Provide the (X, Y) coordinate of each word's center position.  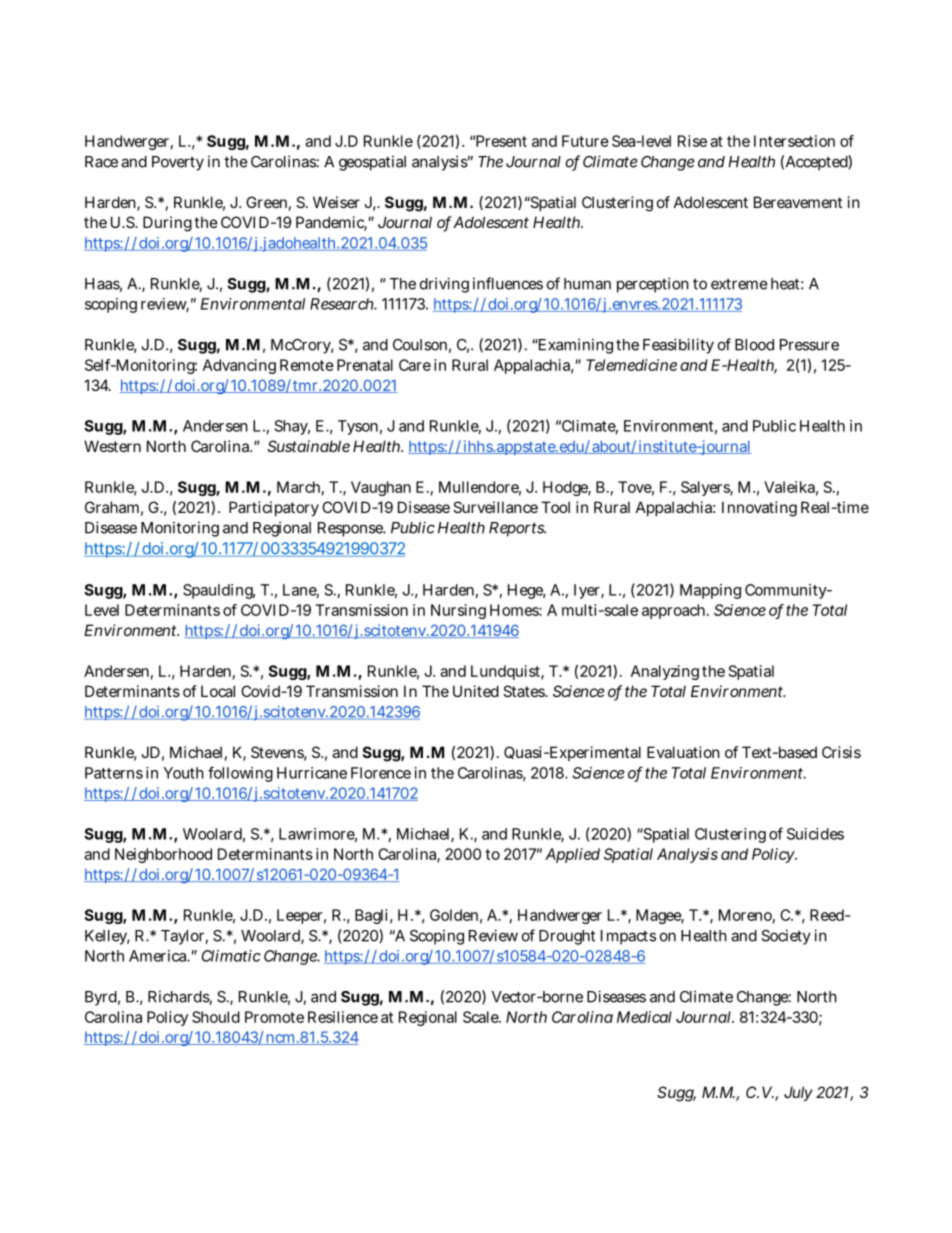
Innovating (759, 509)
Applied (572, 855)
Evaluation (683, 752)
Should (216, 1017)
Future (585, 141)
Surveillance (495, 507)
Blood (754, 345)
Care (415, 365)
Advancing (239, 366)
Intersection (794, 141)
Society (786, 937)
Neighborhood (163, 855)
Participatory (274, 508)
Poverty (178, 163)
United (476, 691)
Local (218, 691)
